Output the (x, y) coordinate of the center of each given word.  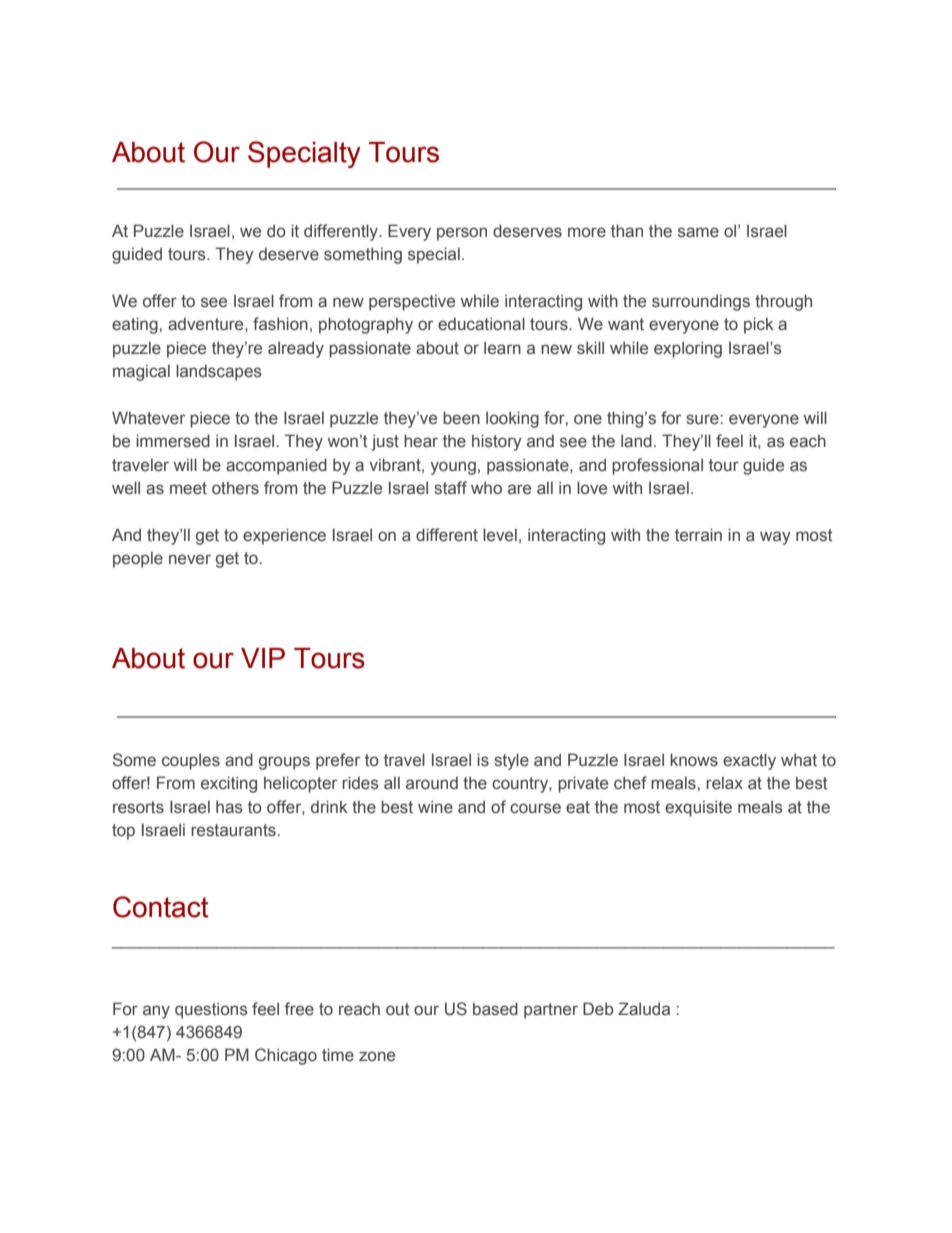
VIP (263, 658)
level (500, 535)
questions (211, 1010)
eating (135, 325)
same (698, 232)
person (462, 234)
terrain (698, 535)
